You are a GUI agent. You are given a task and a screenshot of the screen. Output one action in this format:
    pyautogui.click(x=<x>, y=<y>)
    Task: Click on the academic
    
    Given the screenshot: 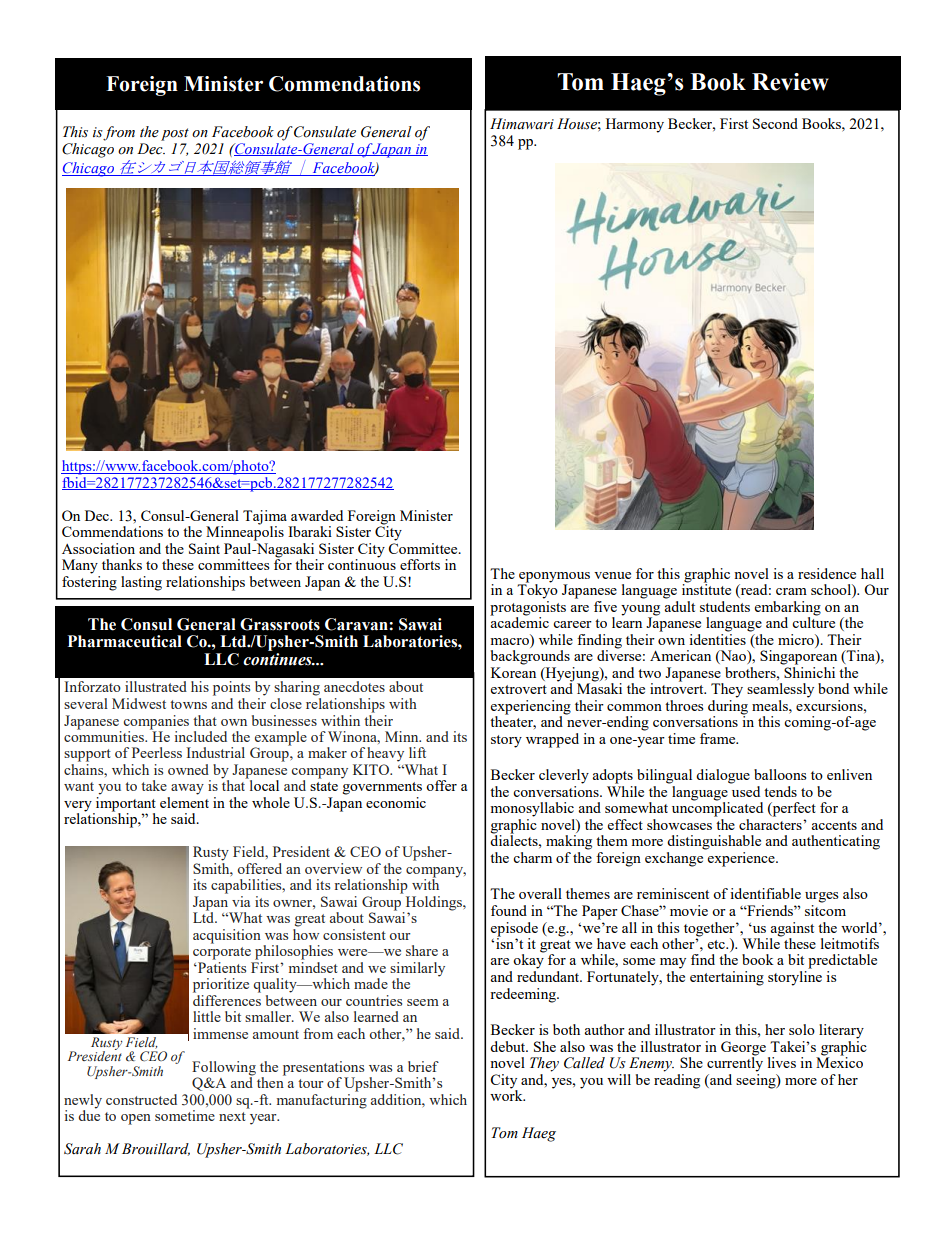 What is the action you would take?
    pyautogui.click(x=519, y=621)
